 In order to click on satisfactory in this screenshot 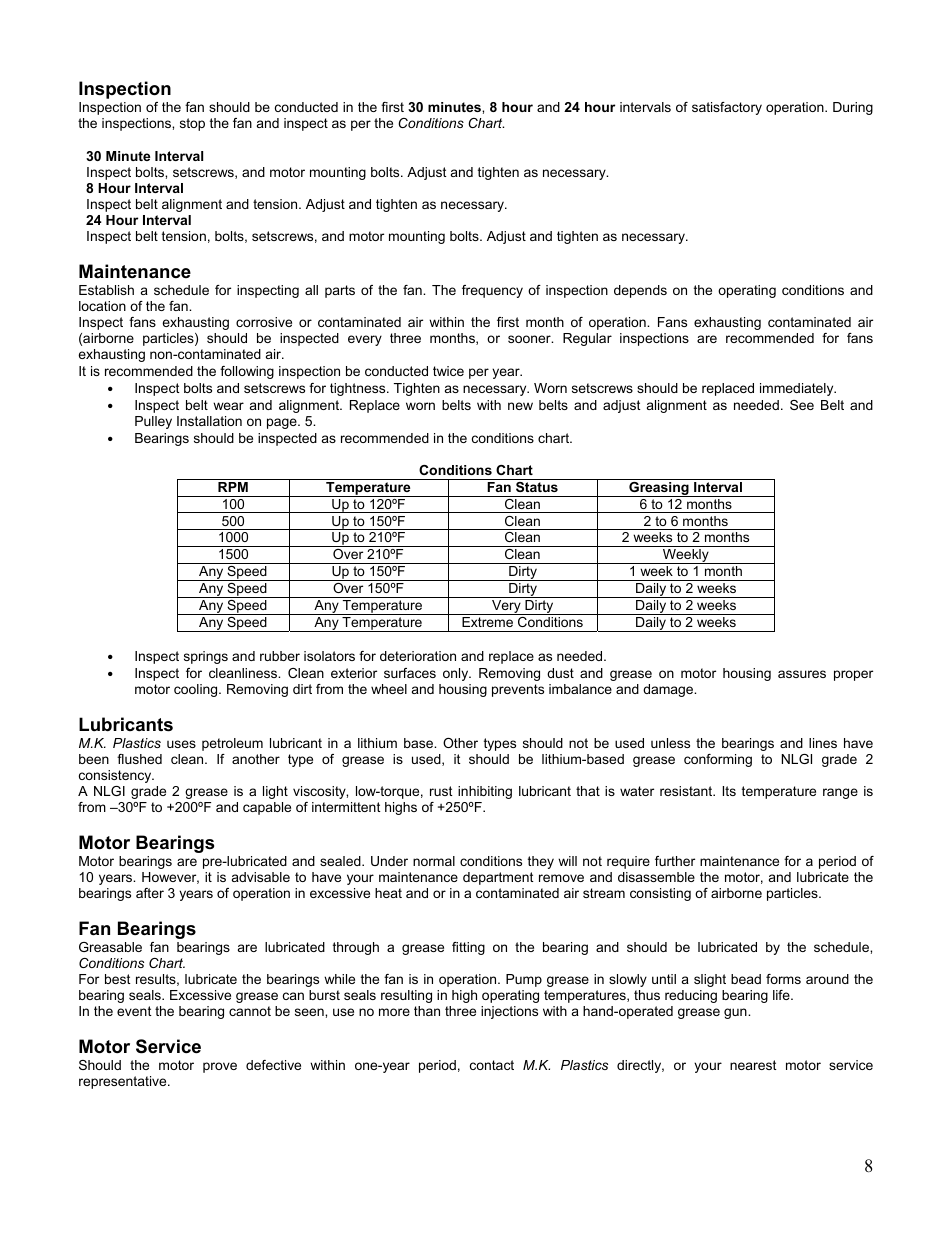, I will do `click(727, 108)`.
